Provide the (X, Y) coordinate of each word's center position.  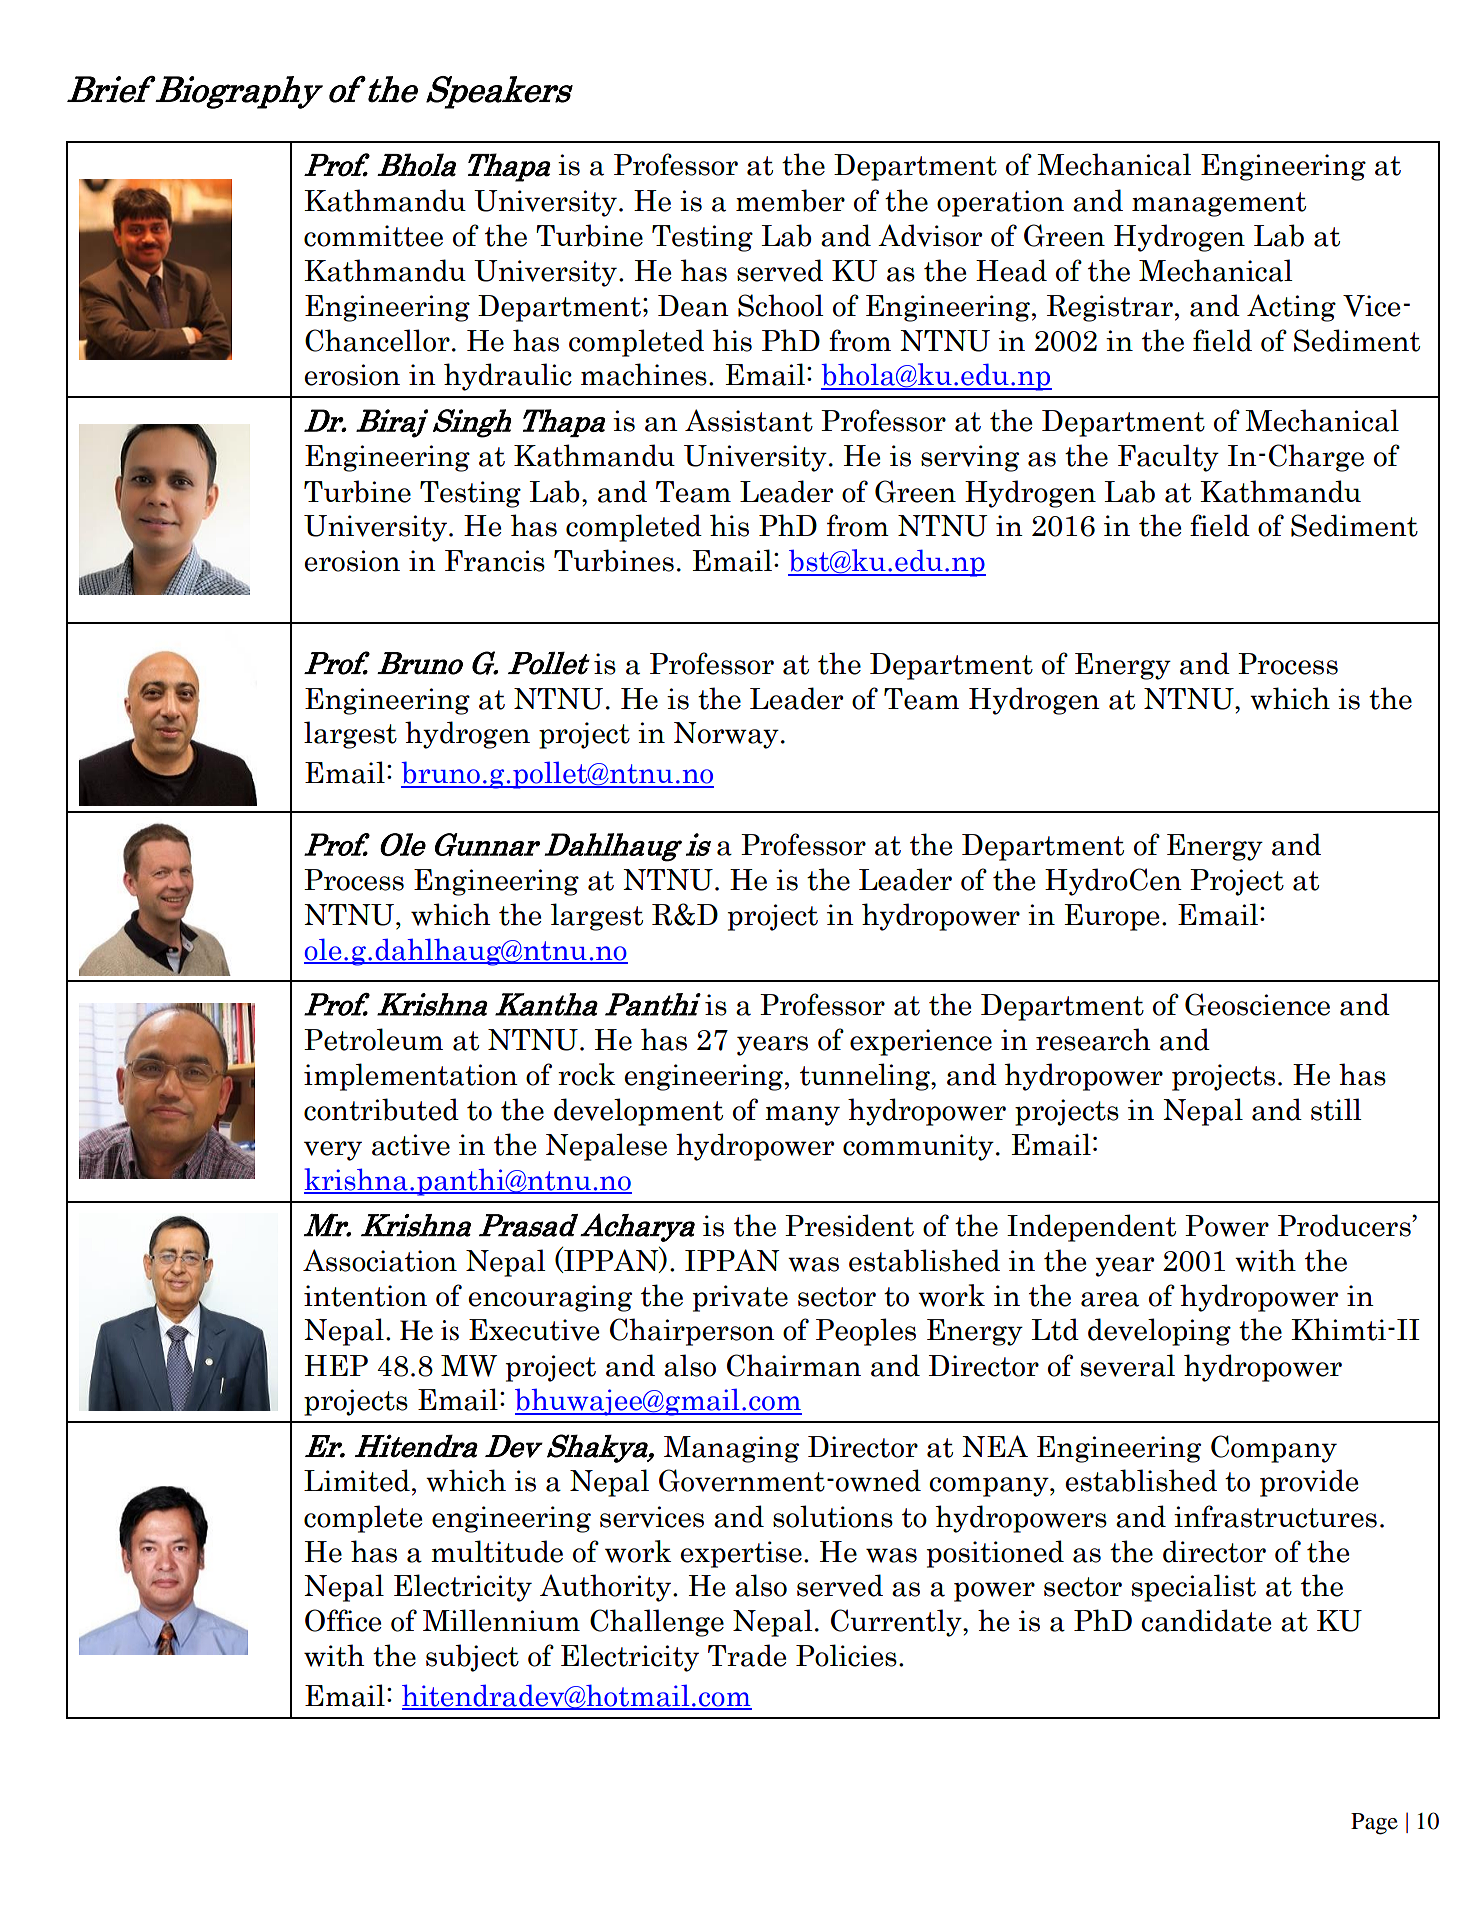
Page (1374, 1824)
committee (373, 236)
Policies (846, 1655)
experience (921, 1042)
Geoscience (1257, 1004)
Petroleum (373, 1039)
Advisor (930, 235)
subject (472, 1658)
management (1219, 204)
